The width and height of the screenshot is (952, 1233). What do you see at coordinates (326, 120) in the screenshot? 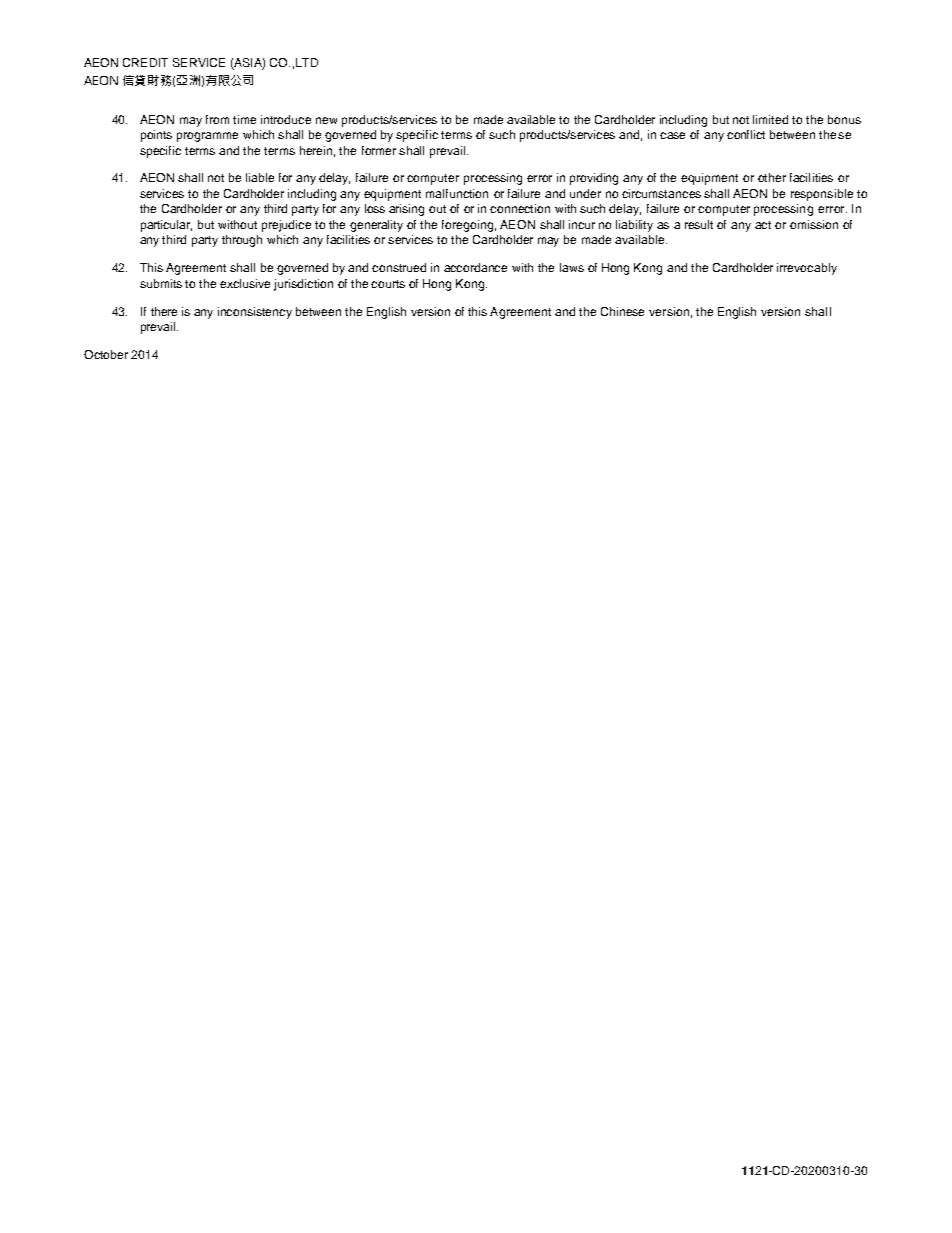
I see `new` at bounding box center [326, 120].
